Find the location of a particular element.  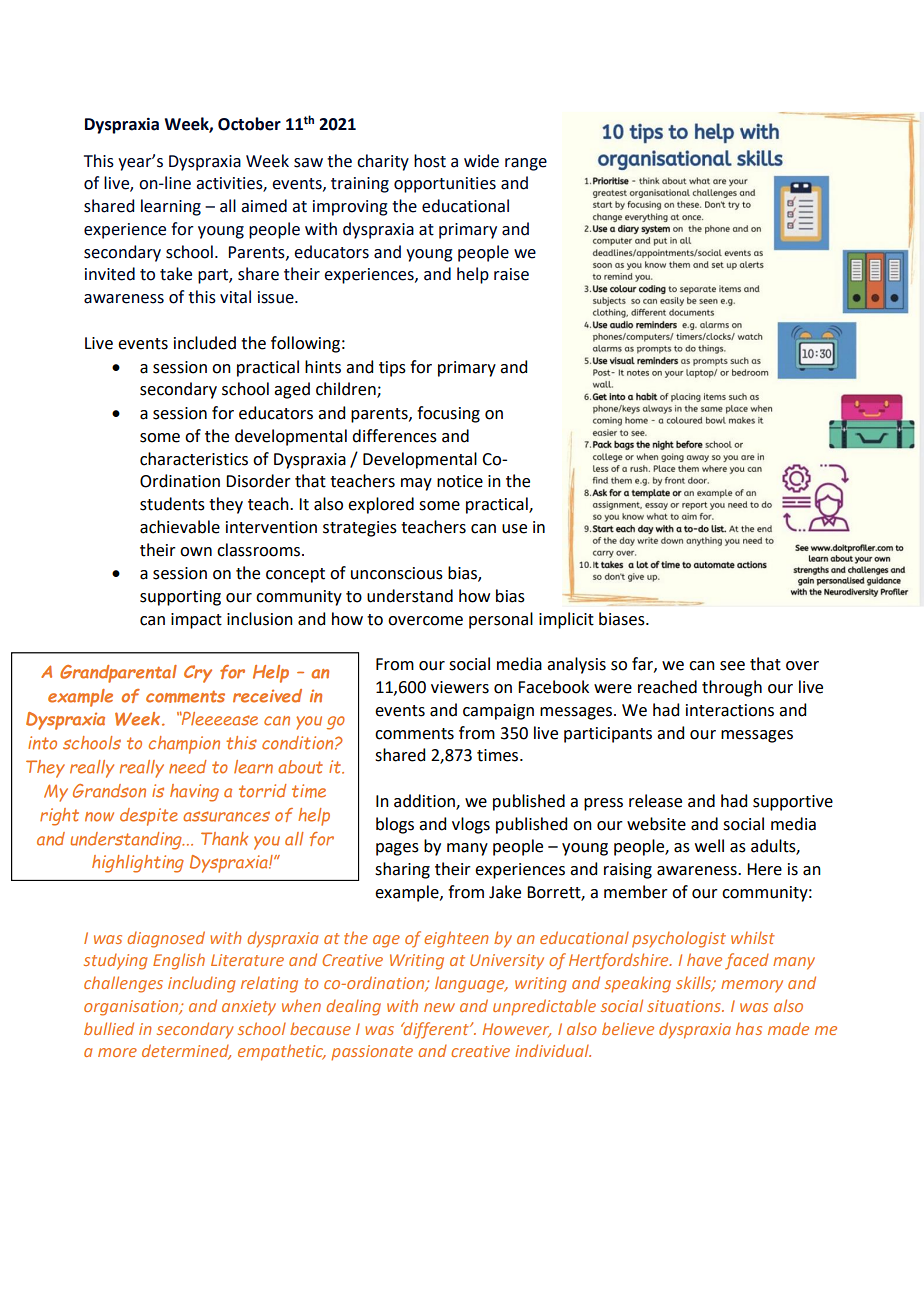

notice is located at coordinates (460, 481).
